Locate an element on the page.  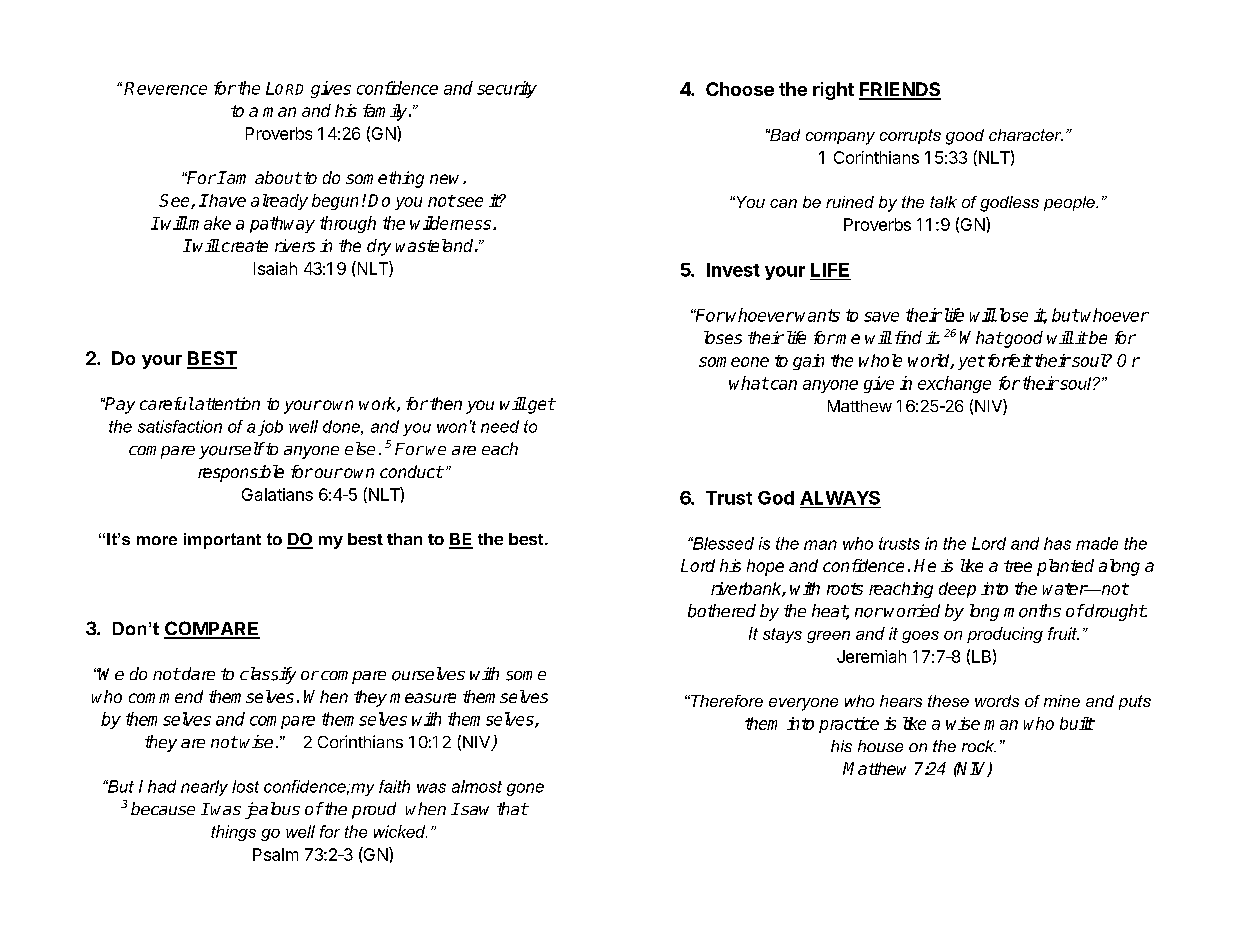
character is located at coordinates (1026, 135).
